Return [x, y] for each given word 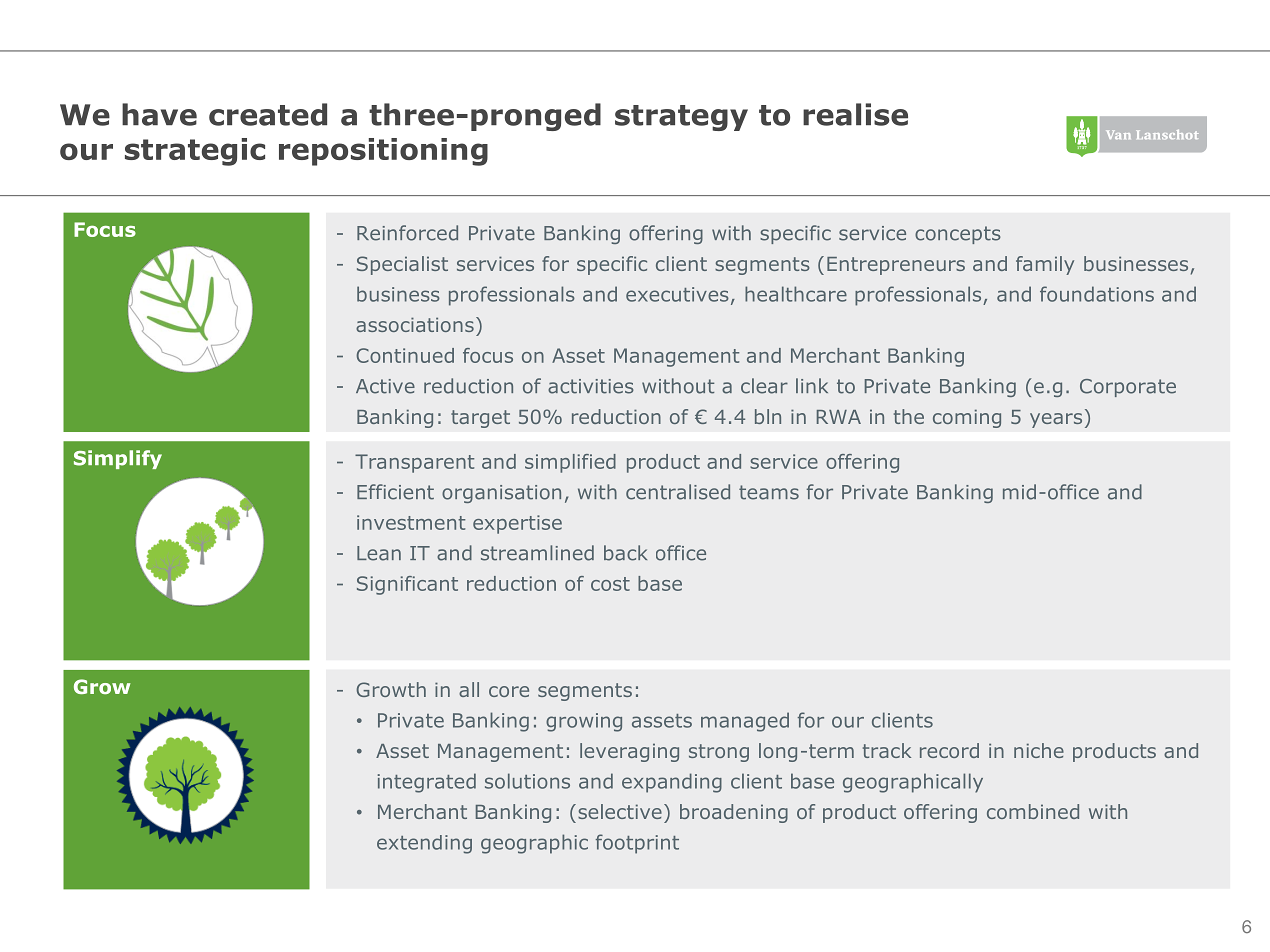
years [1056, 420]
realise [855, 114]
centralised [678, 492]
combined [1033, 811]
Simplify [118, 459]
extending [424, 844]
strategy [681, 118]
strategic [195, 152]
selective [620, 811]
